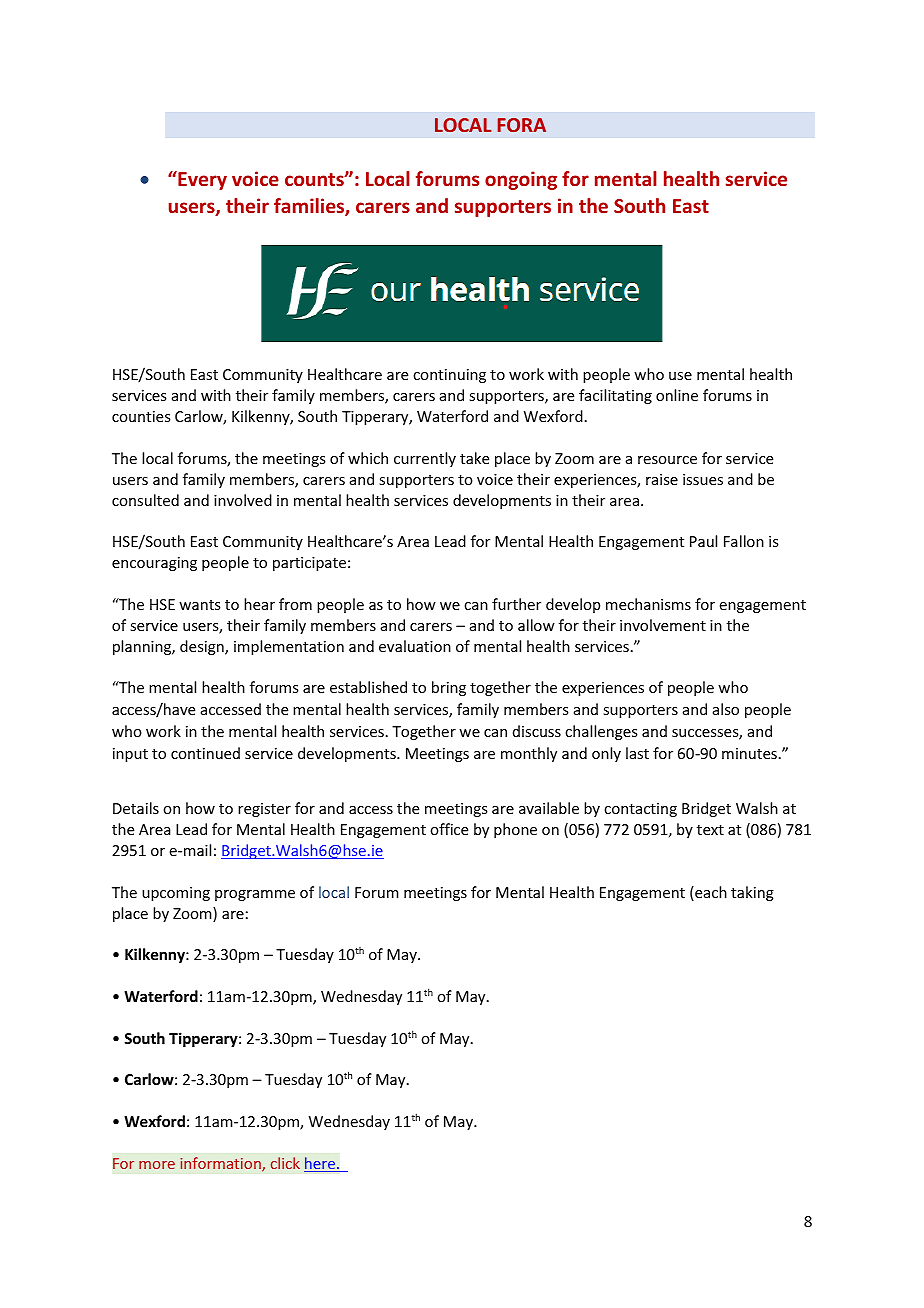  I want to click on register, so click(264, 810).
